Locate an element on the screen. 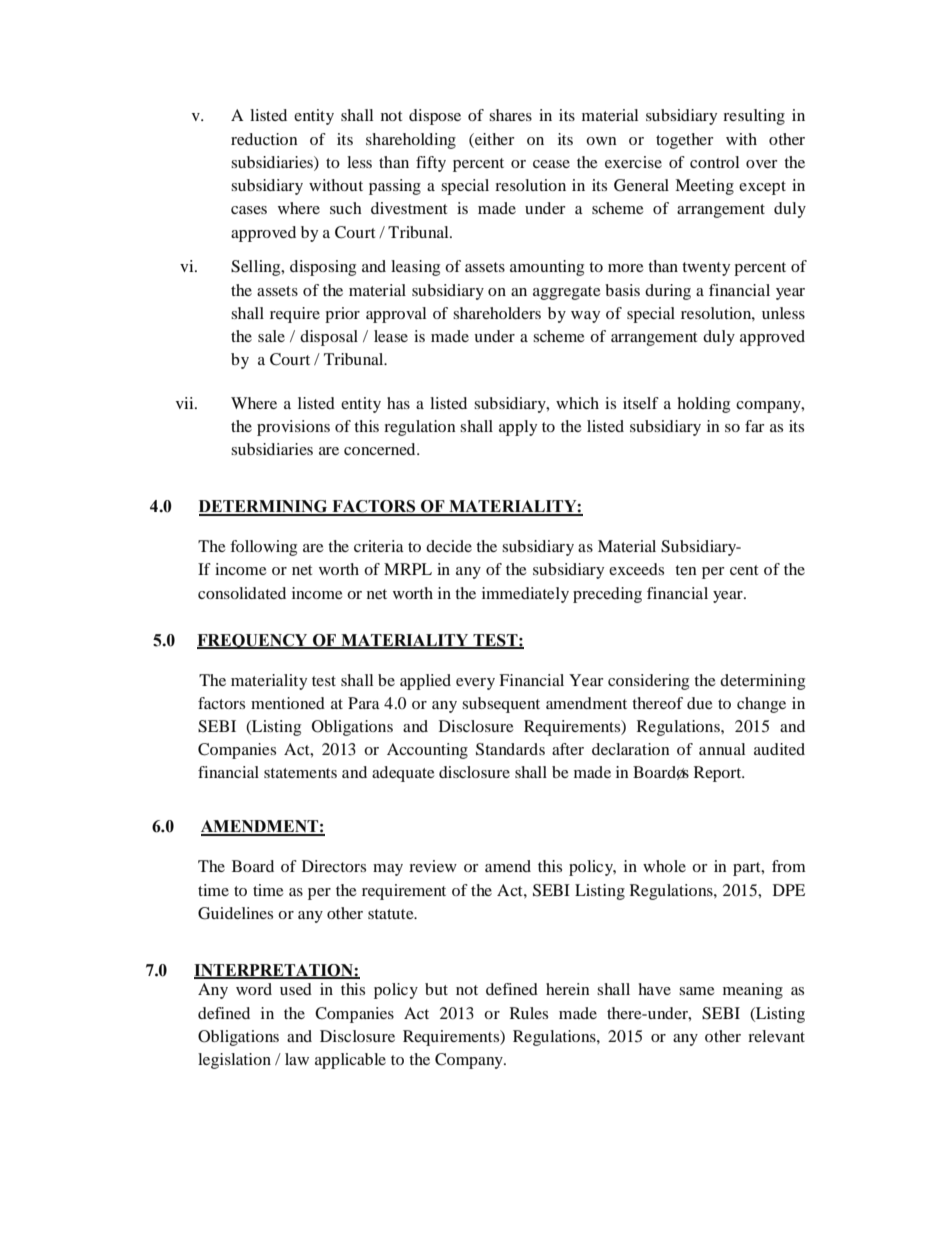 This screenshot has width=952, height=1233. legislation is located at coordinates (234, 1061).
